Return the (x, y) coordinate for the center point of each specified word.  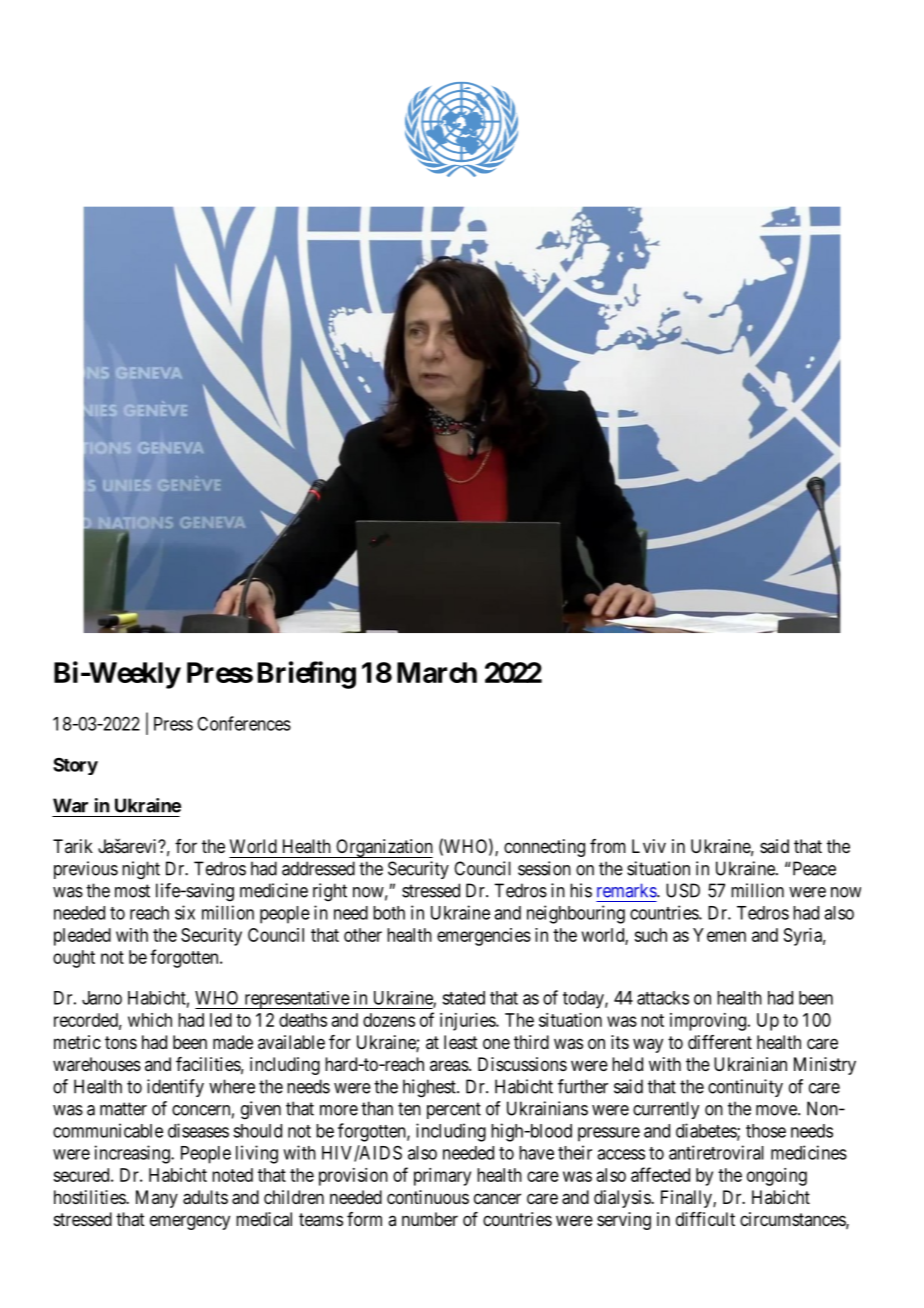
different (720, 1042)
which (150, 1020)
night (141, 870)
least (461, 1042)
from (608, 846)
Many (157, 1199)
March (437, 672)
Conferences (244, 723)
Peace (813, 868)
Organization (383, 848)
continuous (428, 1197)
